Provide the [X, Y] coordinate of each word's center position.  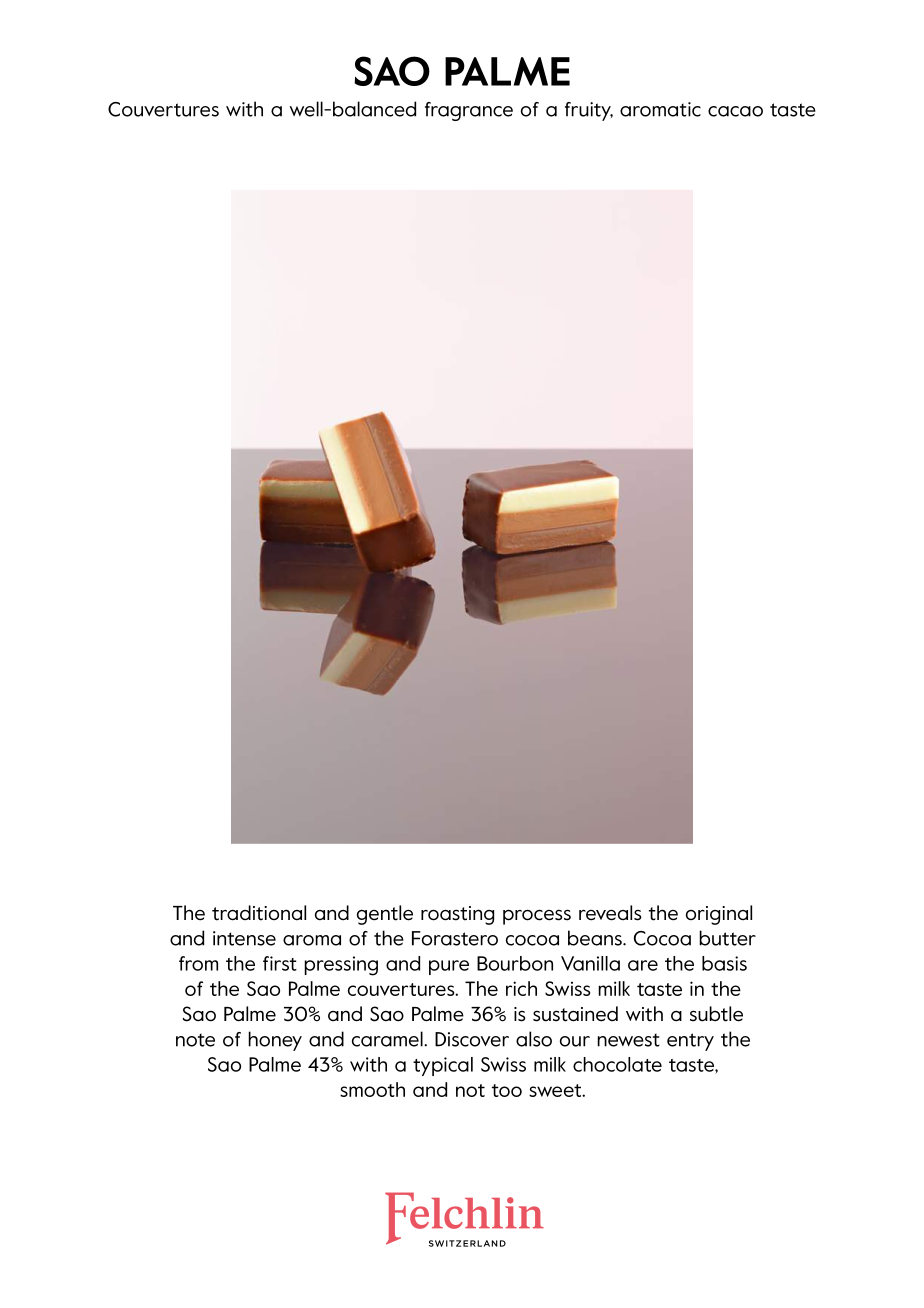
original [719, 915]
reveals [610, 913]
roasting [457, 915]
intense [244, 938]
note [195, 1040]
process [537, 917]
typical [443, 1066]
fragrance [469, 111]
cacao [735, 111]
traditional [259, 913]
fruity [589, 111]
